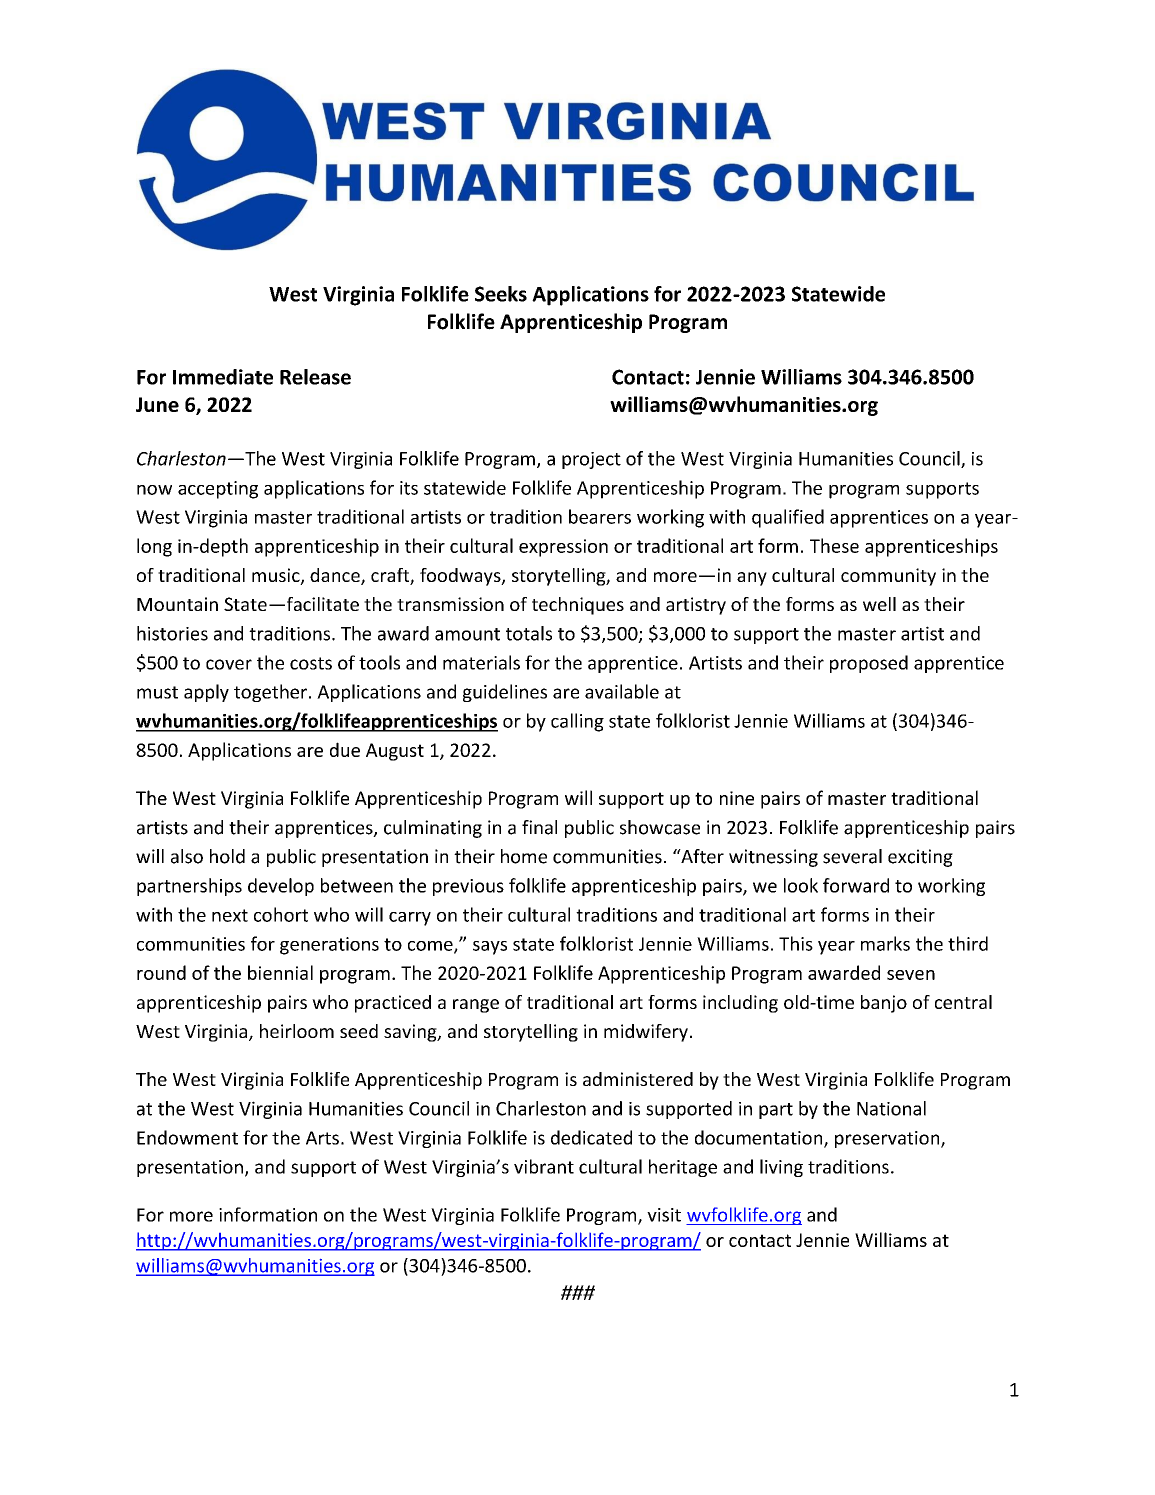 The height and width of the screenshot is (1495, 1155). What do you see at coordinates (788, 518) in the screenshot?
I see `qualified` at bounding box center [788, 518].
